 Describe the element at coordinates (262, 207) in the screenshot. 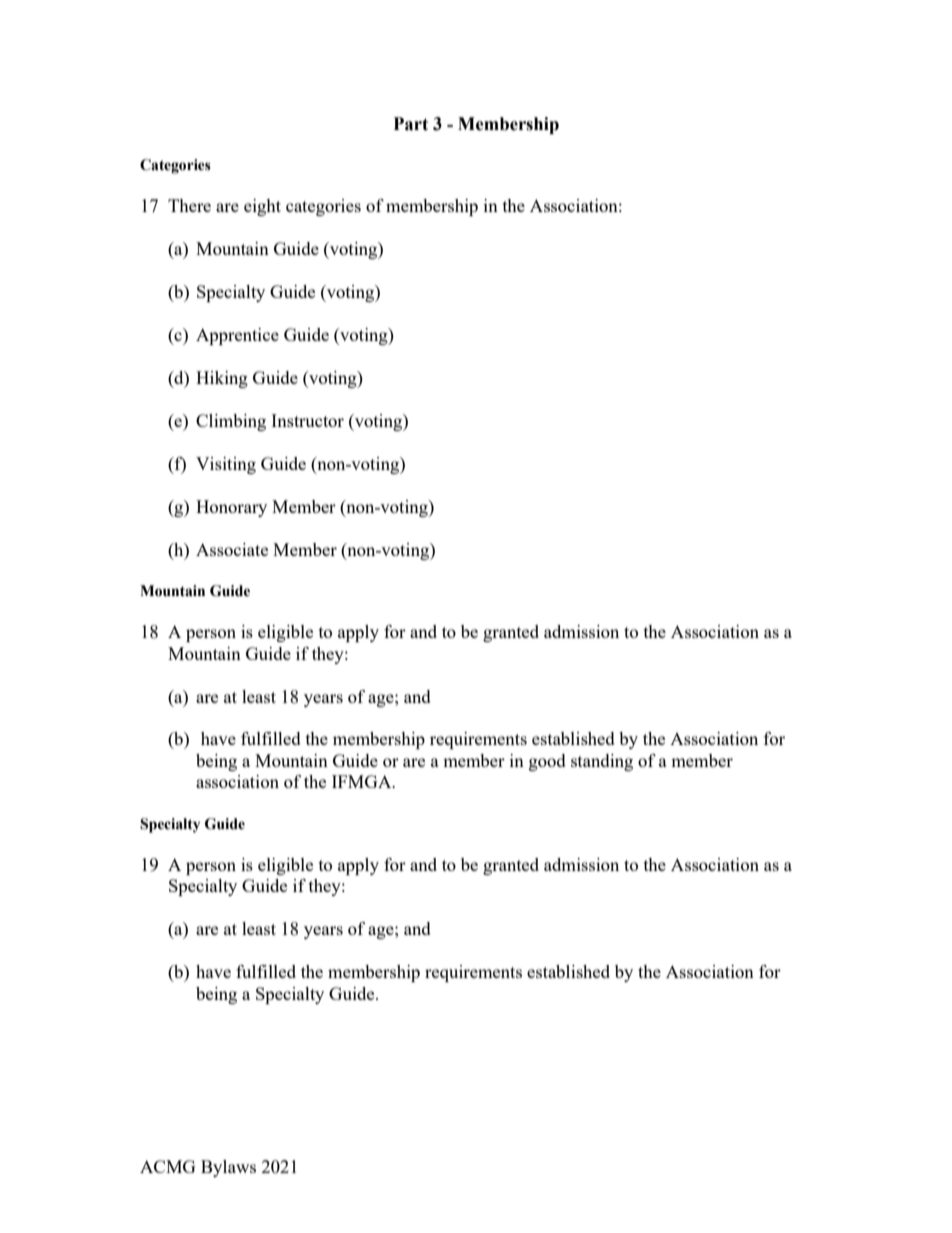

I see `eight` at that location.
